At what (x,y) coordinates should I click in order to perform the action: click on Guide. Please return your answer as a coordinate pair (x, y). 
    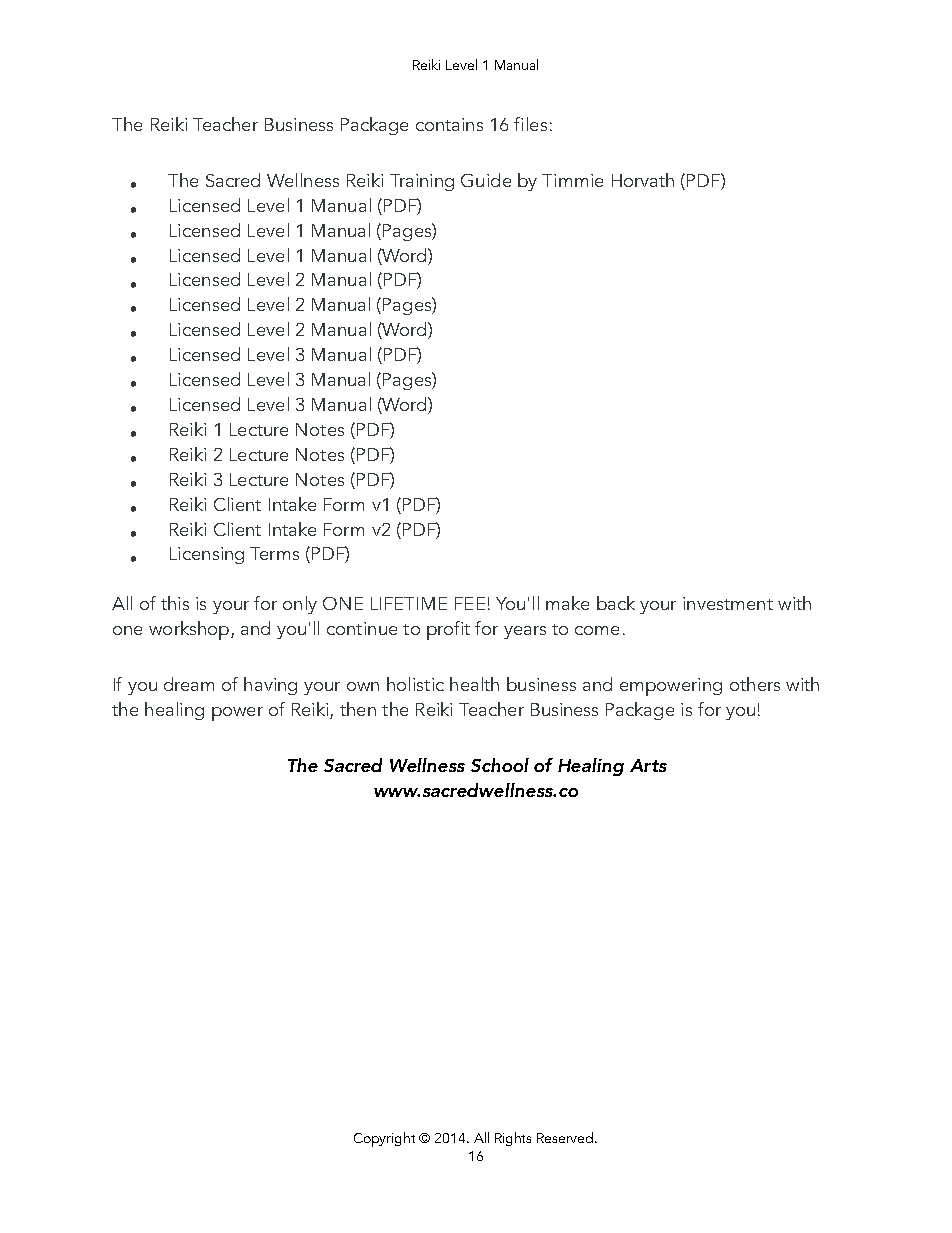
    Looking at the image, I should click on (486, 180).
